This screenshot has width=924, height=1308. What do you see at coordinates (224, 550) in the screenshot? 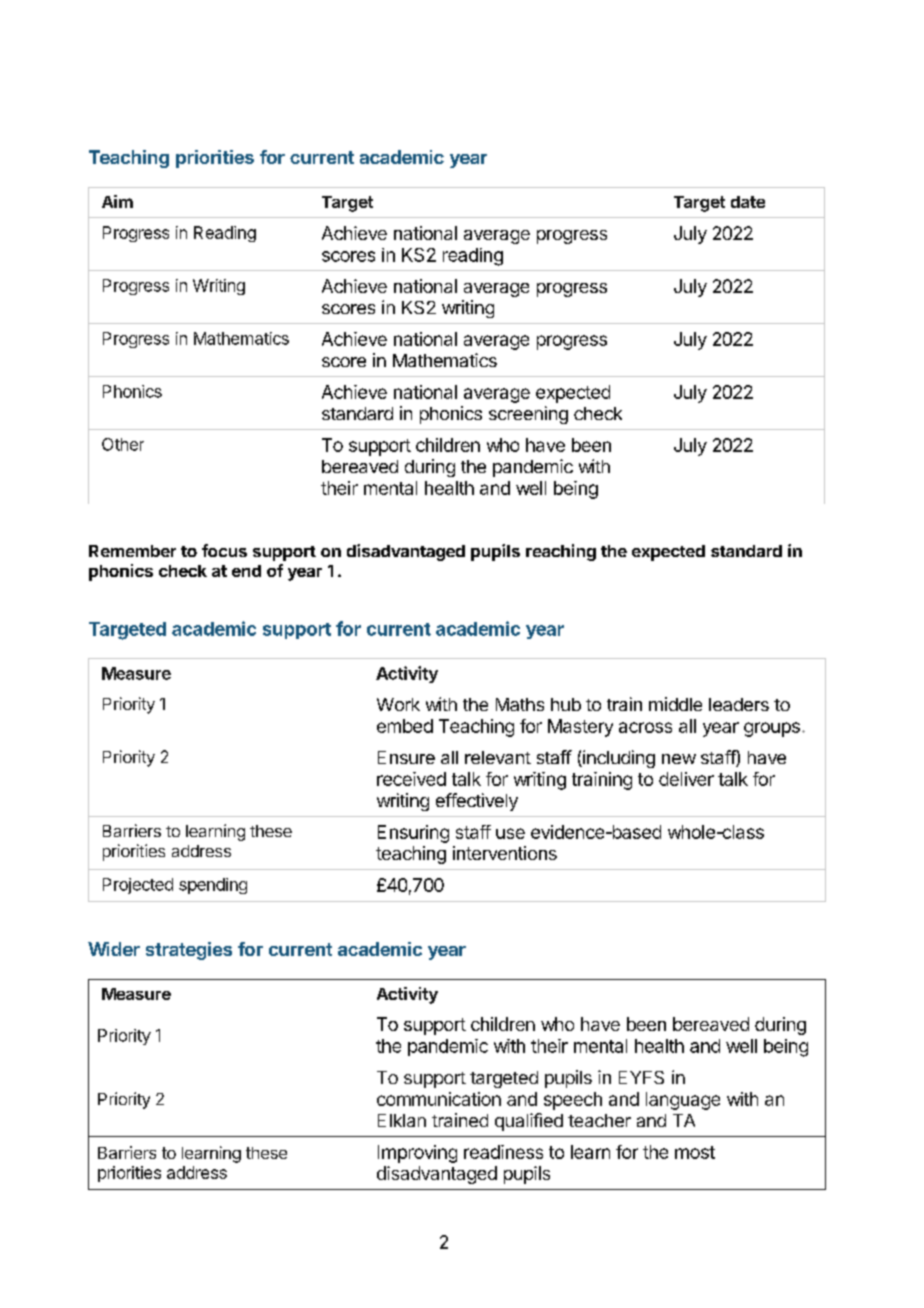
I see `focus` at bounding box center [224, 550].
